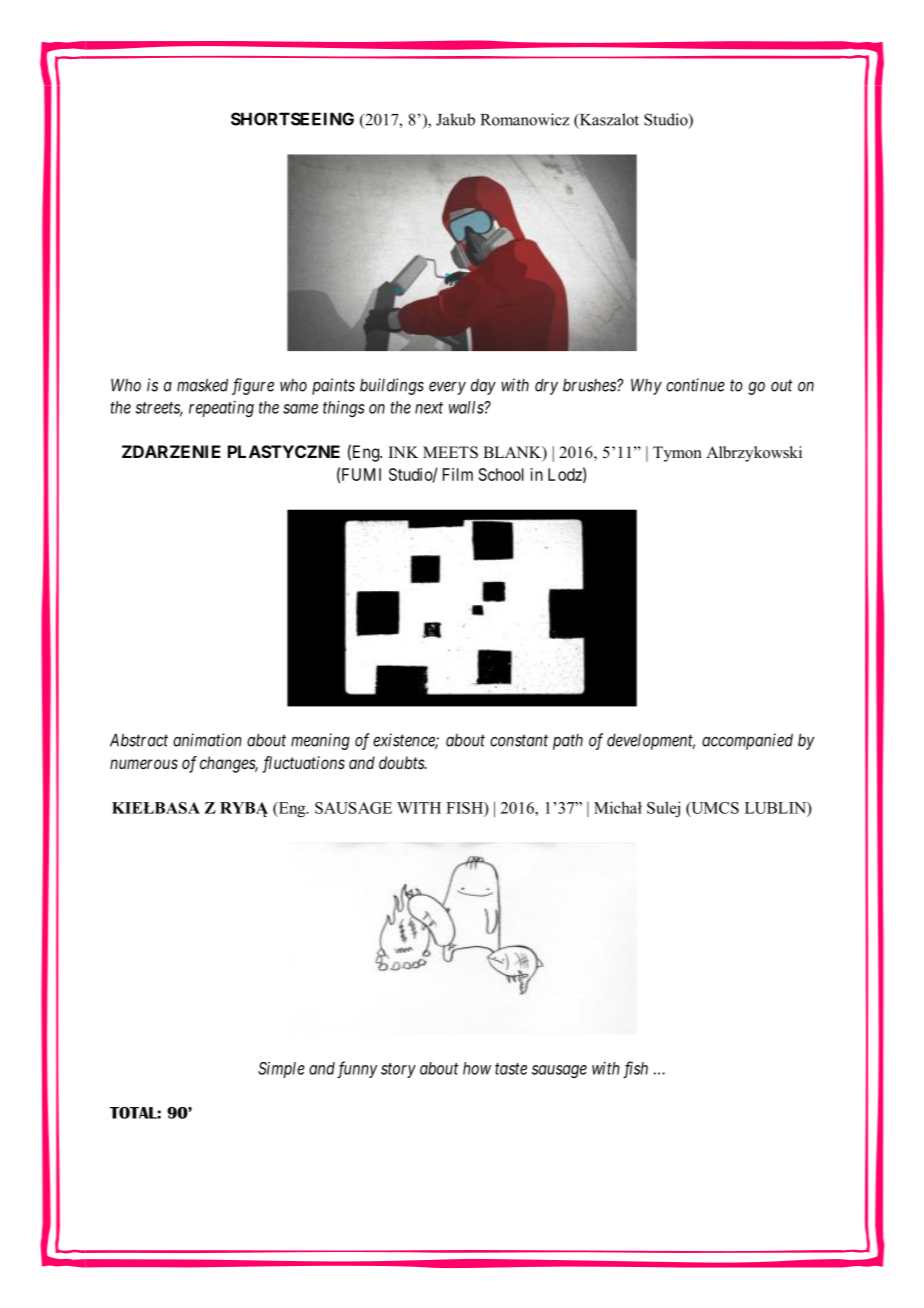 The width and height of the screenshot is (924, 1308). What do you see at coordinates (695, 385) in the screenshot?
I see `continue` at bounding box center [695, 385].
